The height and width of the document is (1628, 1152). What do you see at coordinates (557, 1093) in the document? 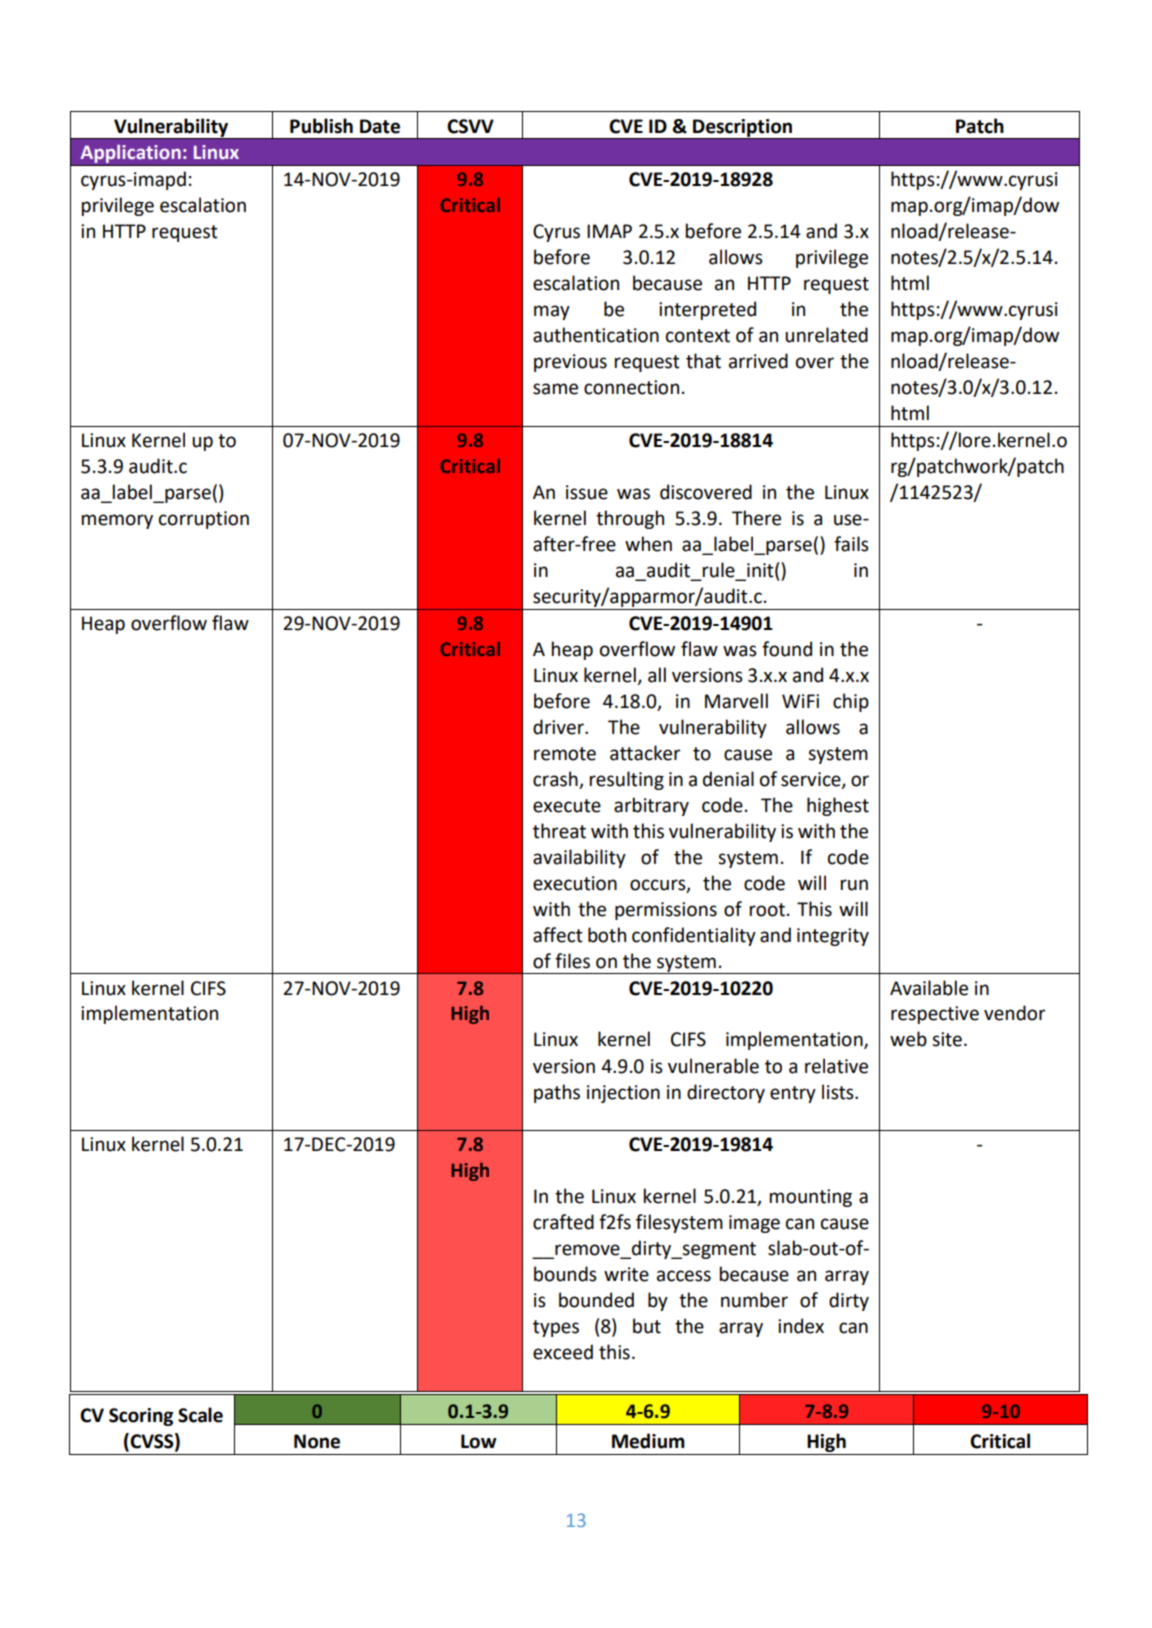
I see `paths` at bounding box center [557, 1093].
